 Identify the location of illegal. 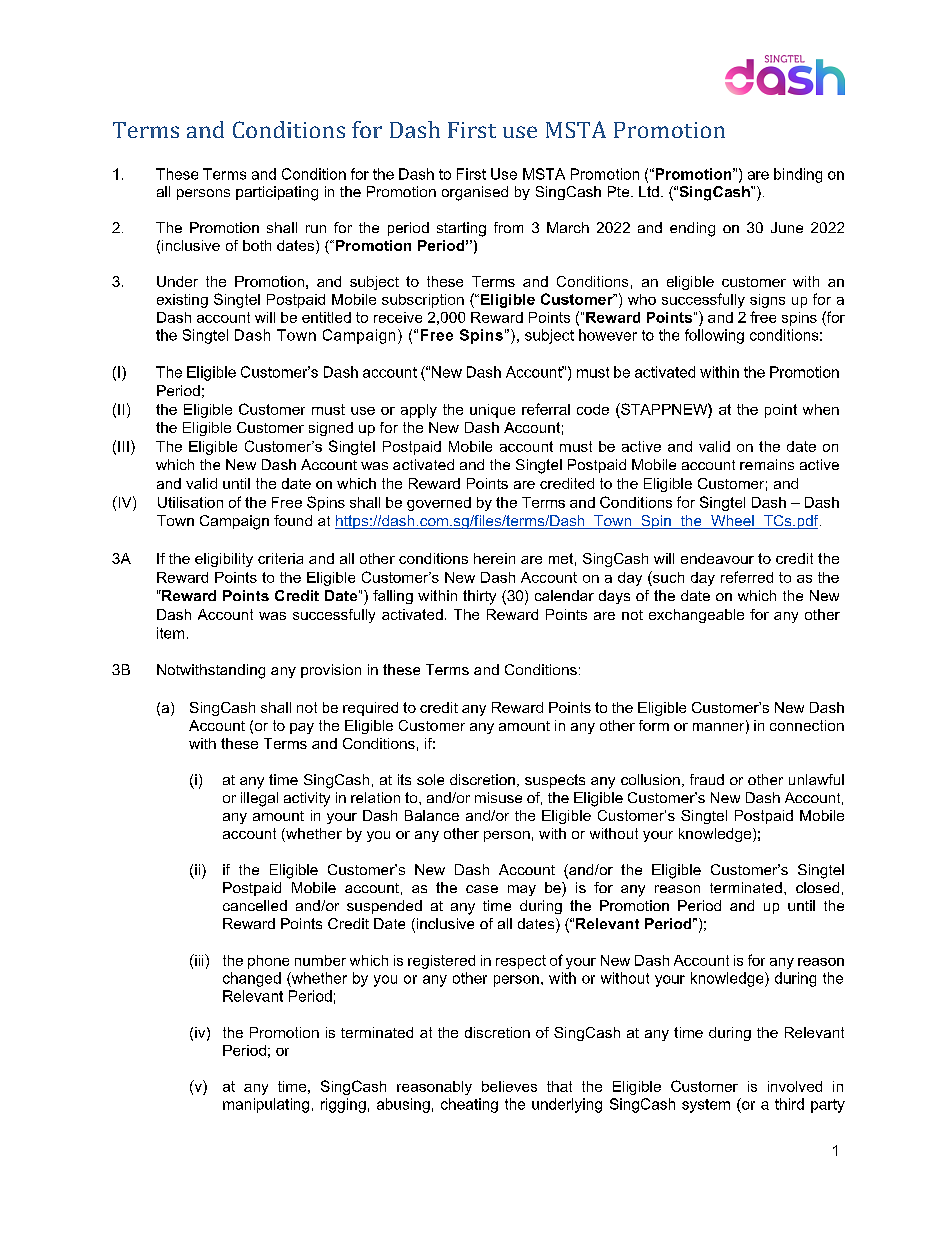
(259, 799).
